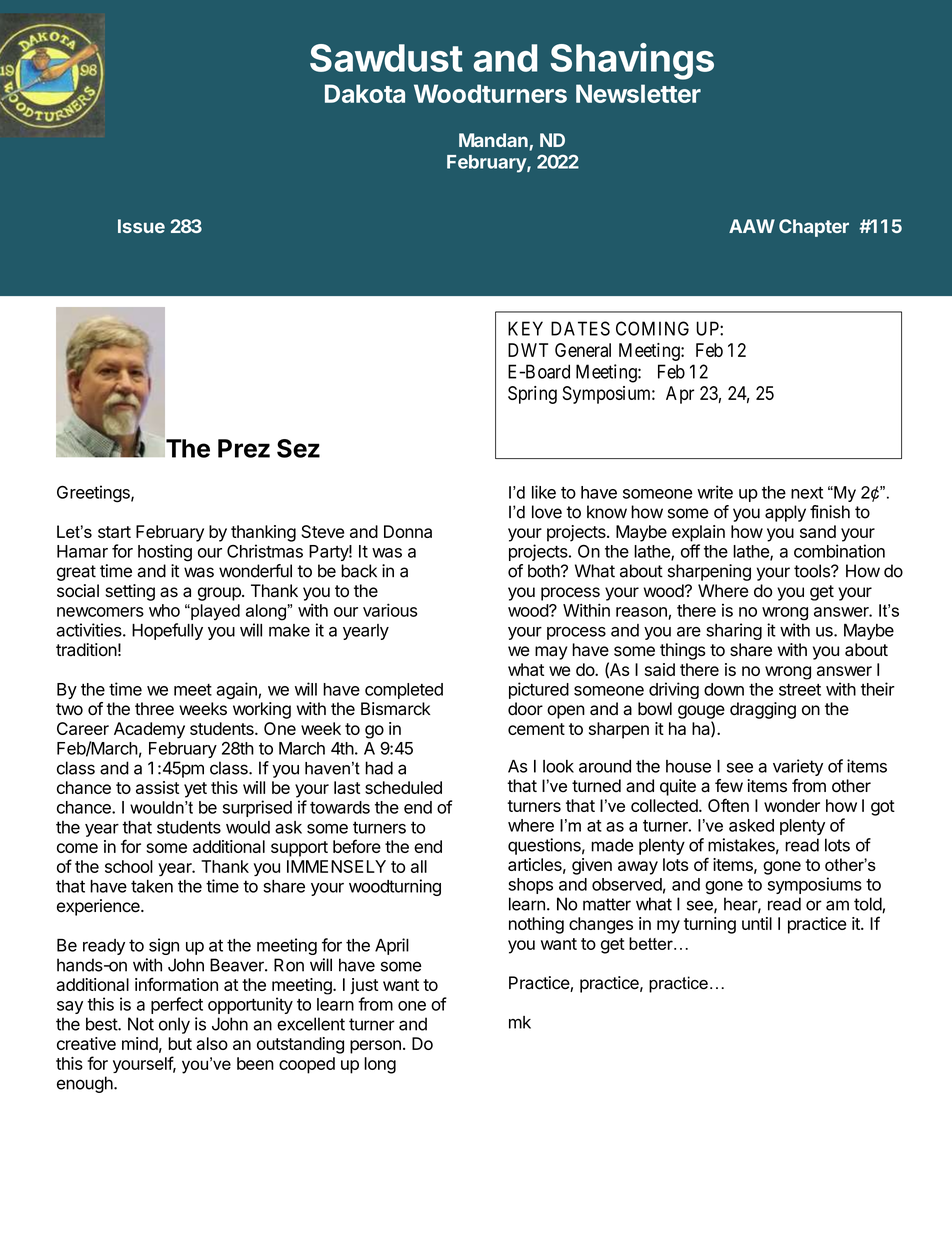 Image resolution: width=952 pixels, height=1233 pixels. I want to click on tools, so click(813, 571).
